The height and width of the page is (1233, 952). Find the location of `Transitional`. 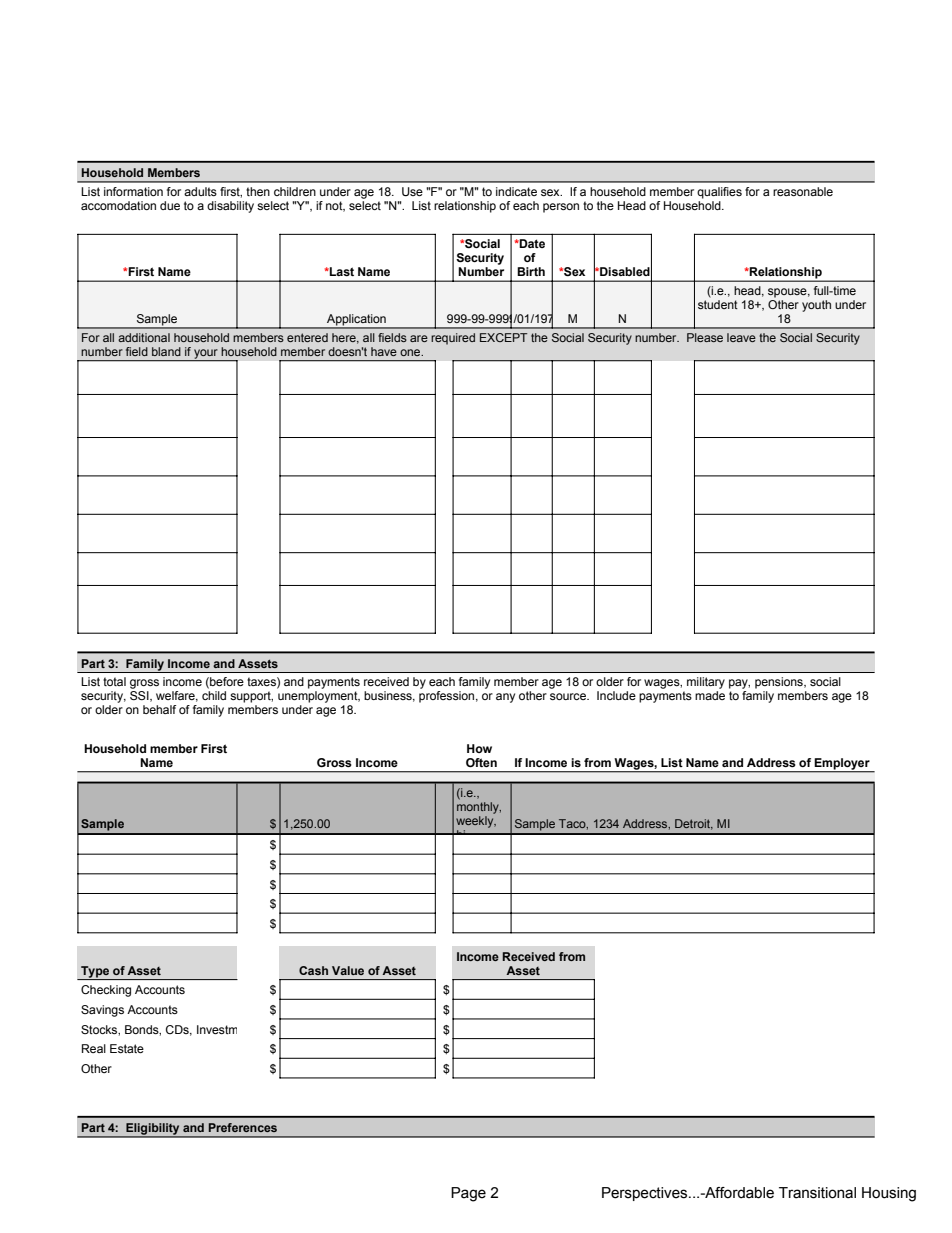

Transitional is located at coordinates (817, 1193).
